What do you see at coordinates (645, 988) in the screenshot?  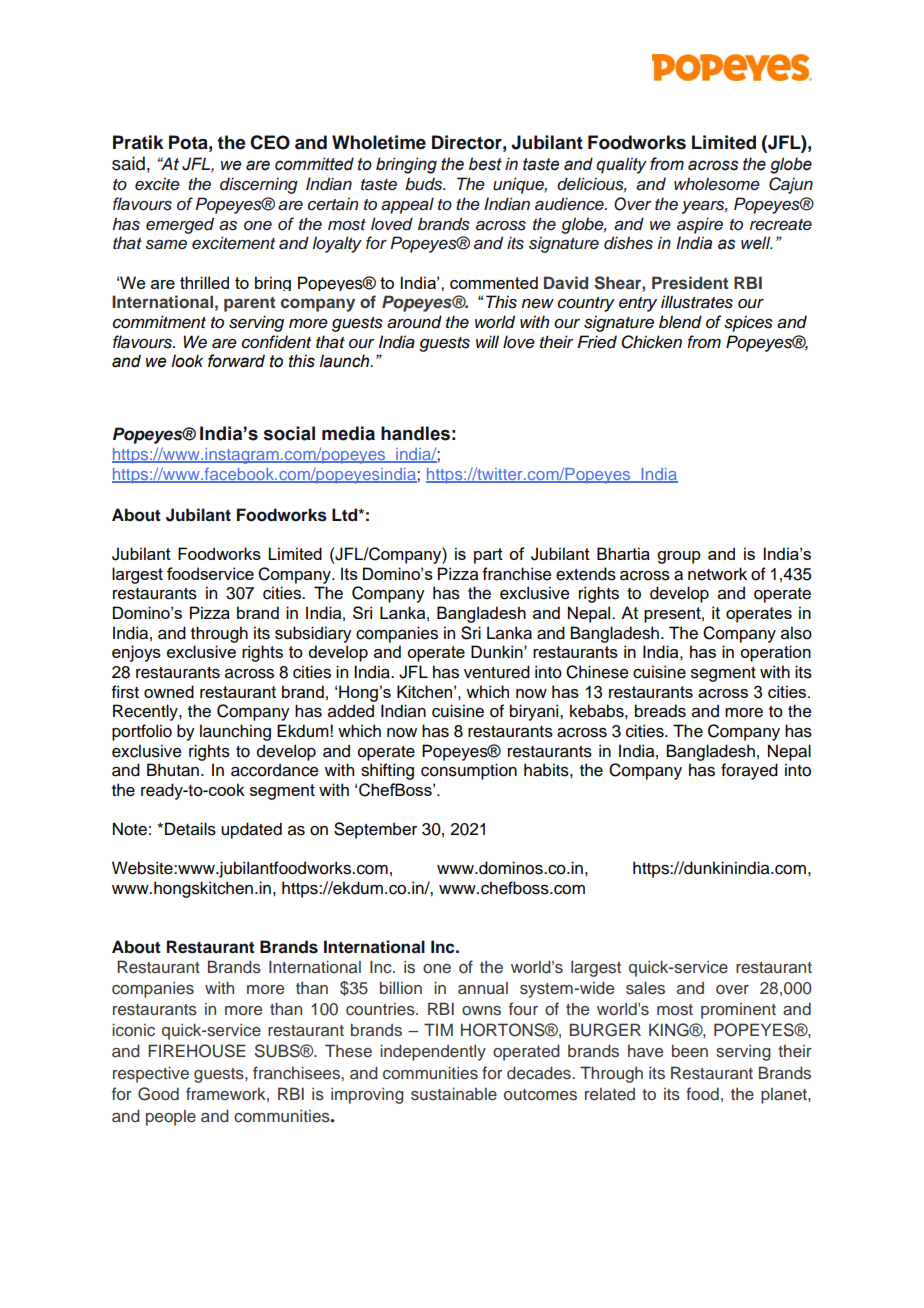 I see `sales` at bounding box center [645, 988].
